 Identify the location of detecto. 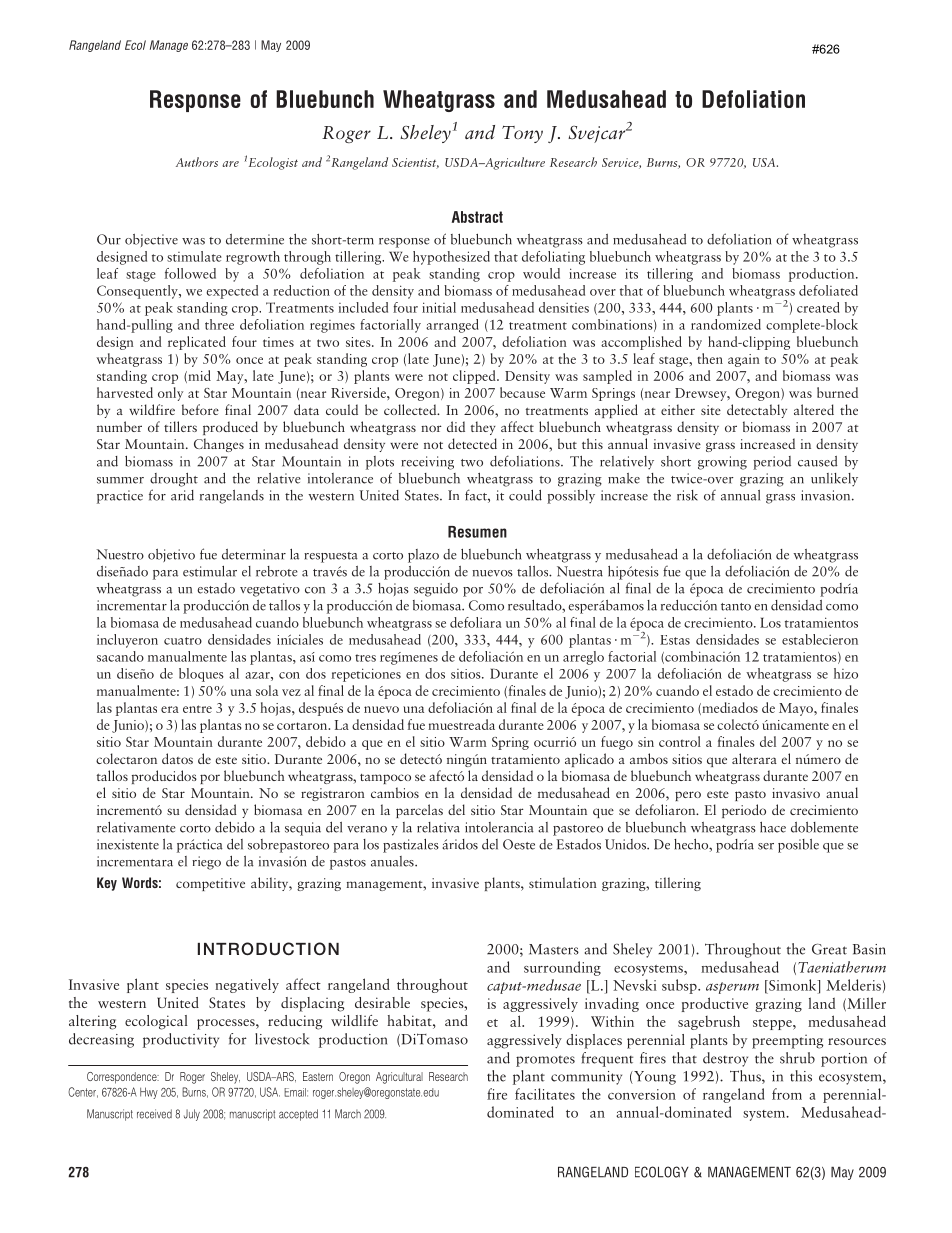
(421, 758).
